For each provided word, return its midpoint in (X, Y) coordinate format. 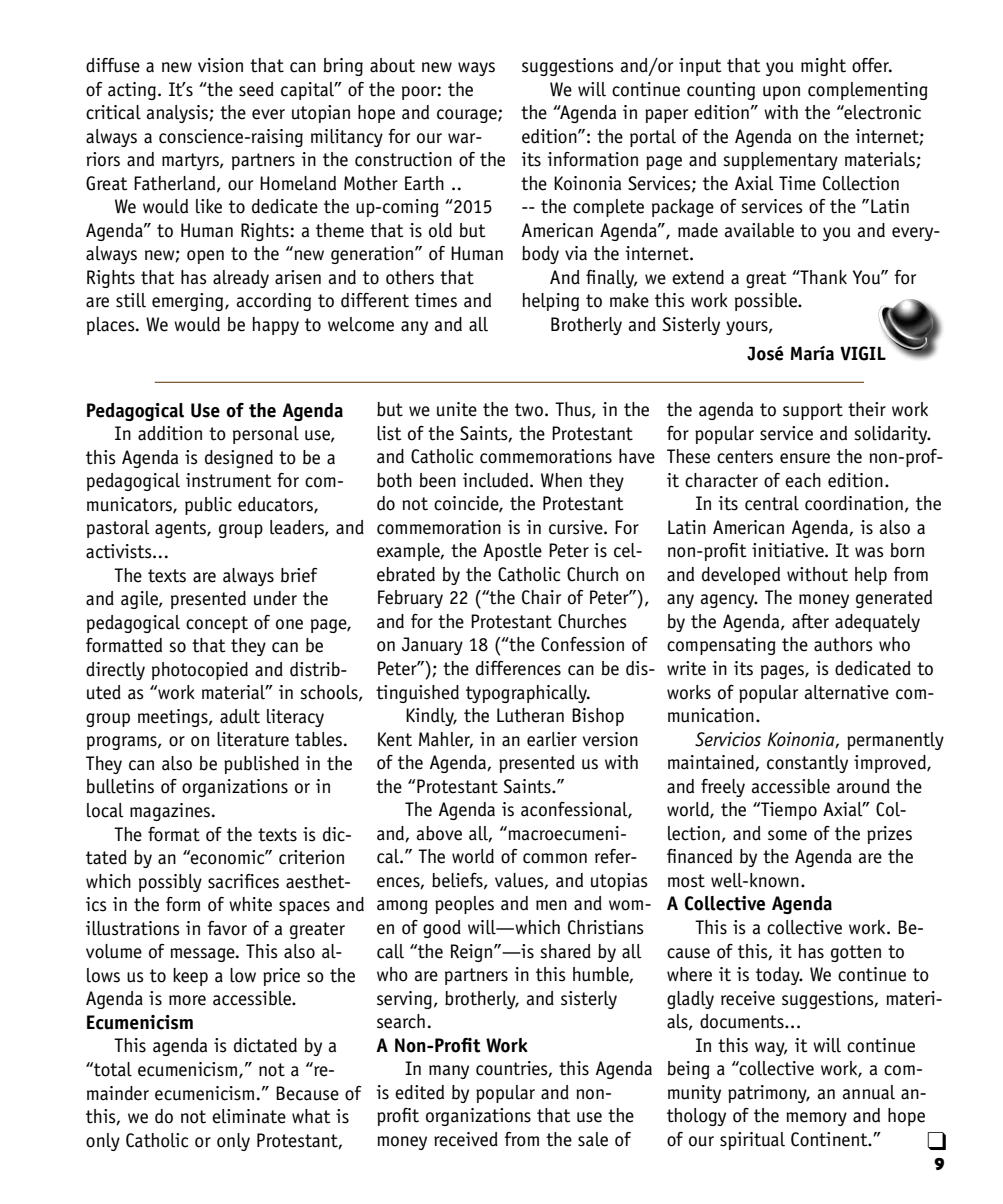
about (392, 65)
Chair (541, 597)
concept (217, 624)
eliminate (249, 1116)
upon (781, 93)
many (449, 1072)
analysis (178, 114)
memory (816, 1119)
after (810, 621)
